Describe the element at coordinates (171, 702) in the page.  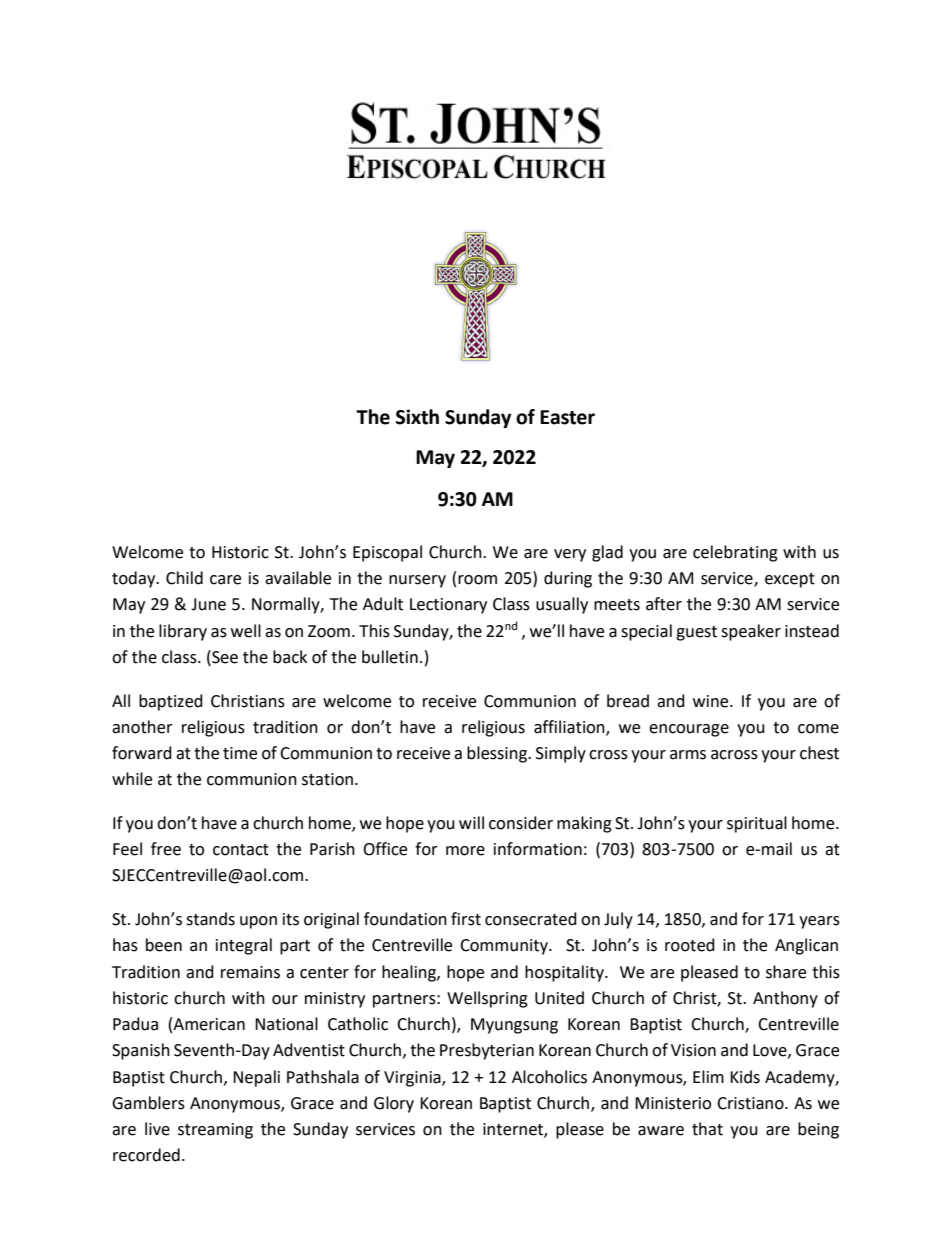
I see `baptized` at that location.
